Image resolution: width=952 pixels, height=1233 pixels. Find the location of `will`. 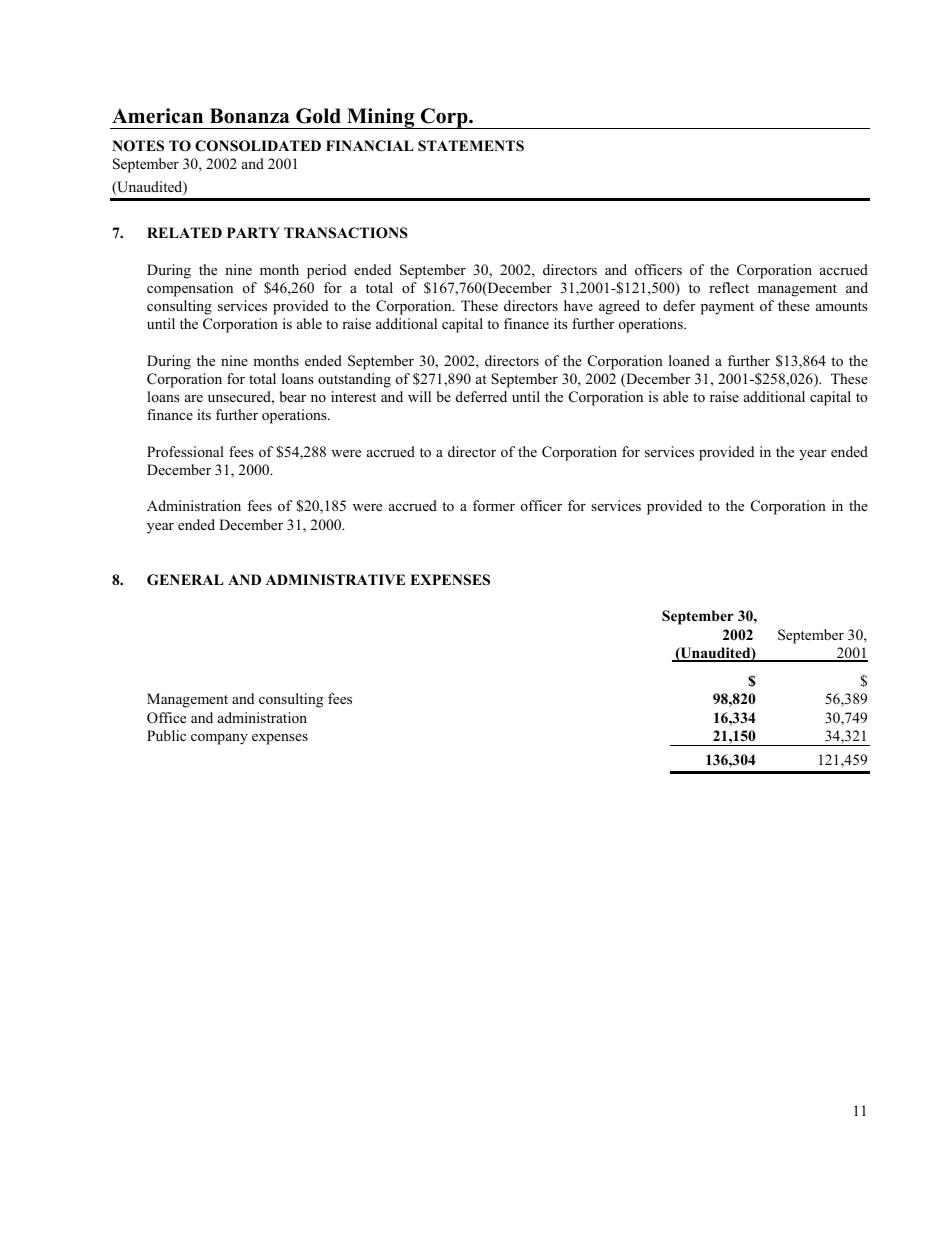

will is located at coordinates (419, 396).
